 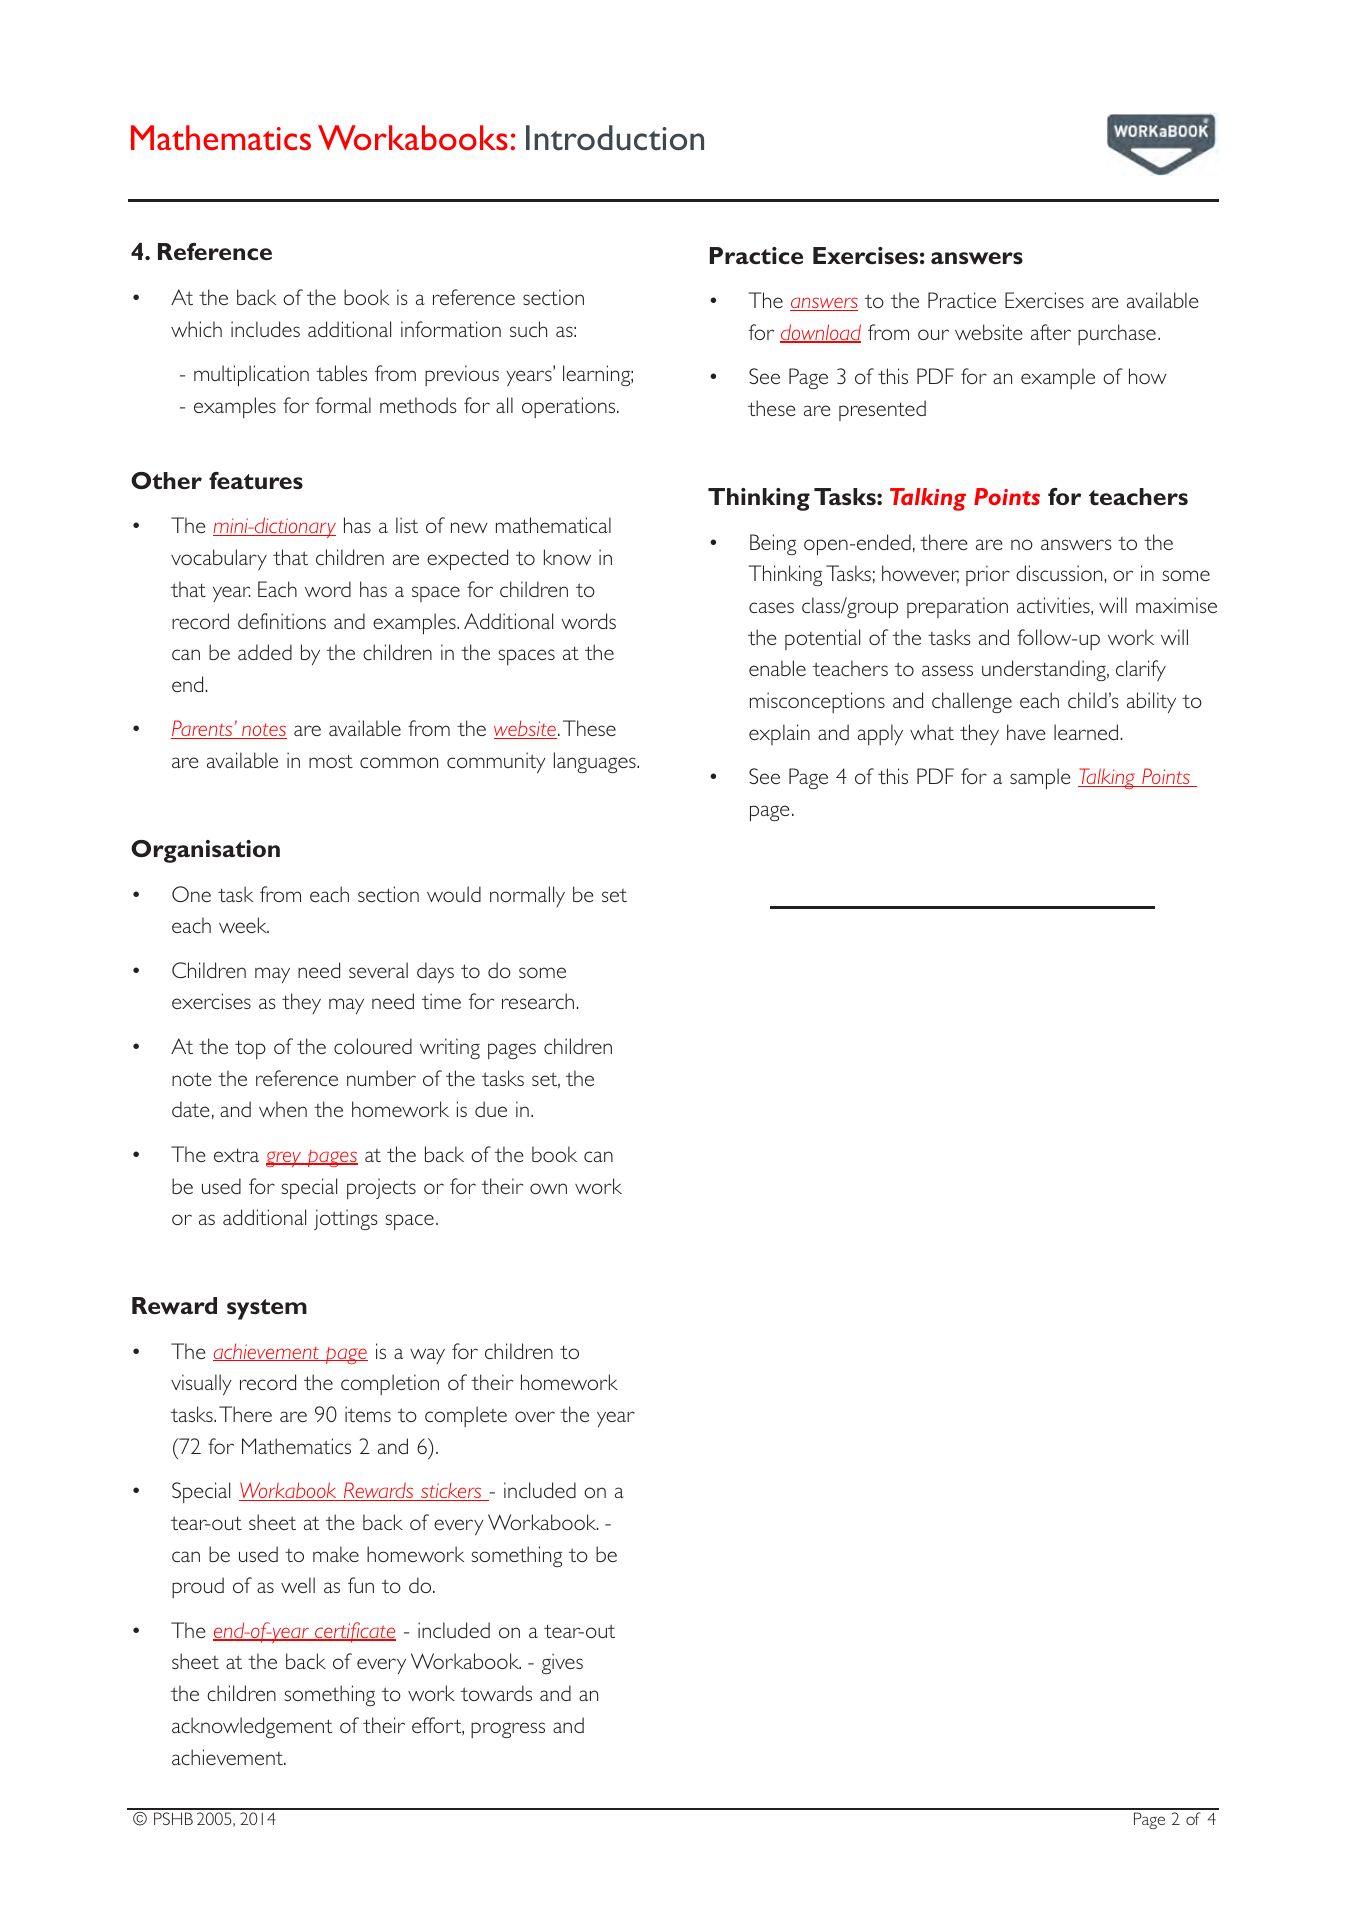 I want to click on Being, so click(x=773, y=544).
